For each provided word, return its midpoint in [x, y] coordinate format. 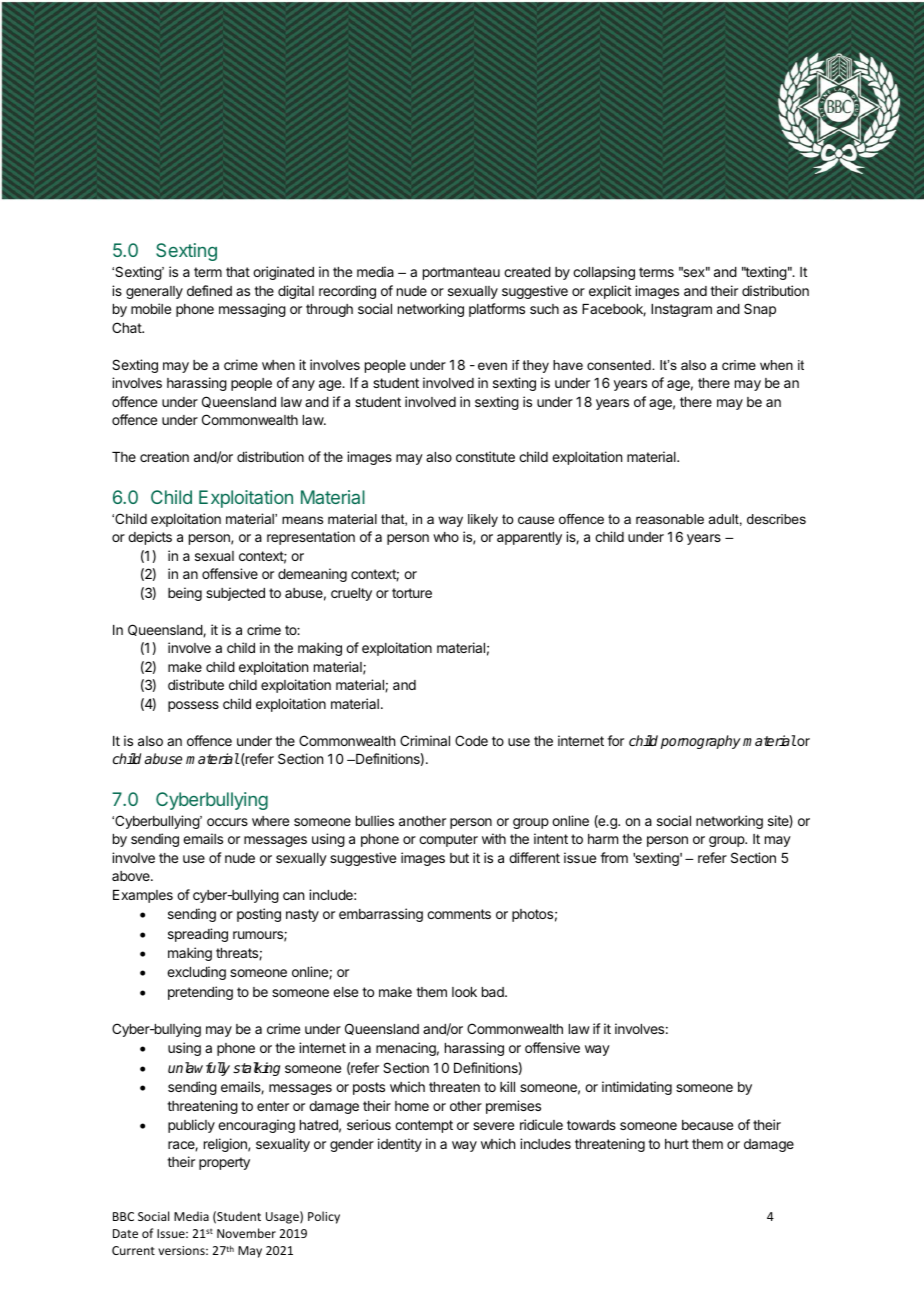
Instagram [681, 310]
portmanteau [461, 273]
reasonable [670, 519]
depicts [150, 538]
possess [193, 706]
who [446, 537]
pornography [701, 742]
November [246, 1233]
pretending [200, 993]
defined [209, 290]
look [464, 992]
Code [471, 740]
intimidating [637, 1088]
